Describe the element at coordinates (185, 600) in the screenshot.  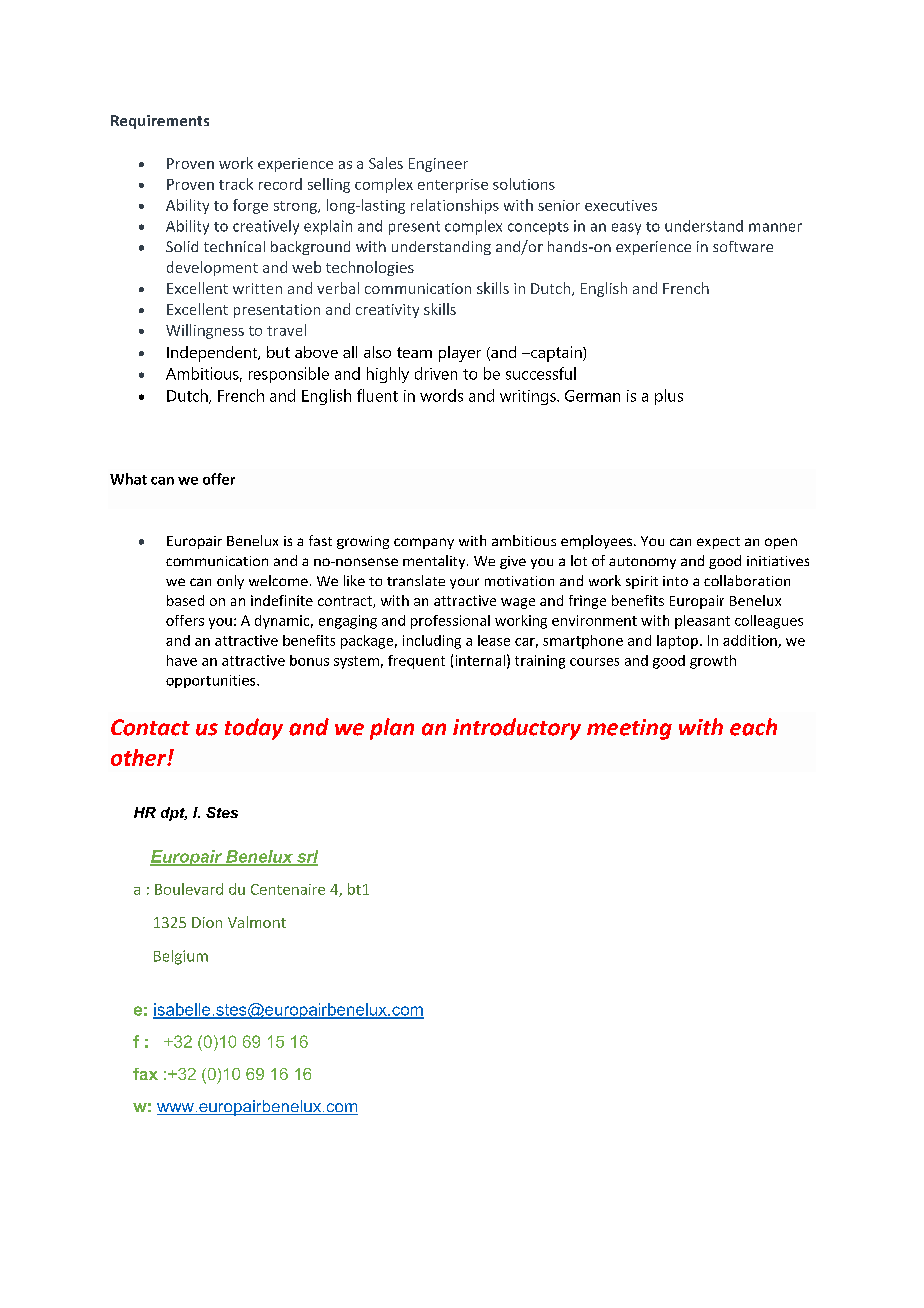
I see `based` at that location.
